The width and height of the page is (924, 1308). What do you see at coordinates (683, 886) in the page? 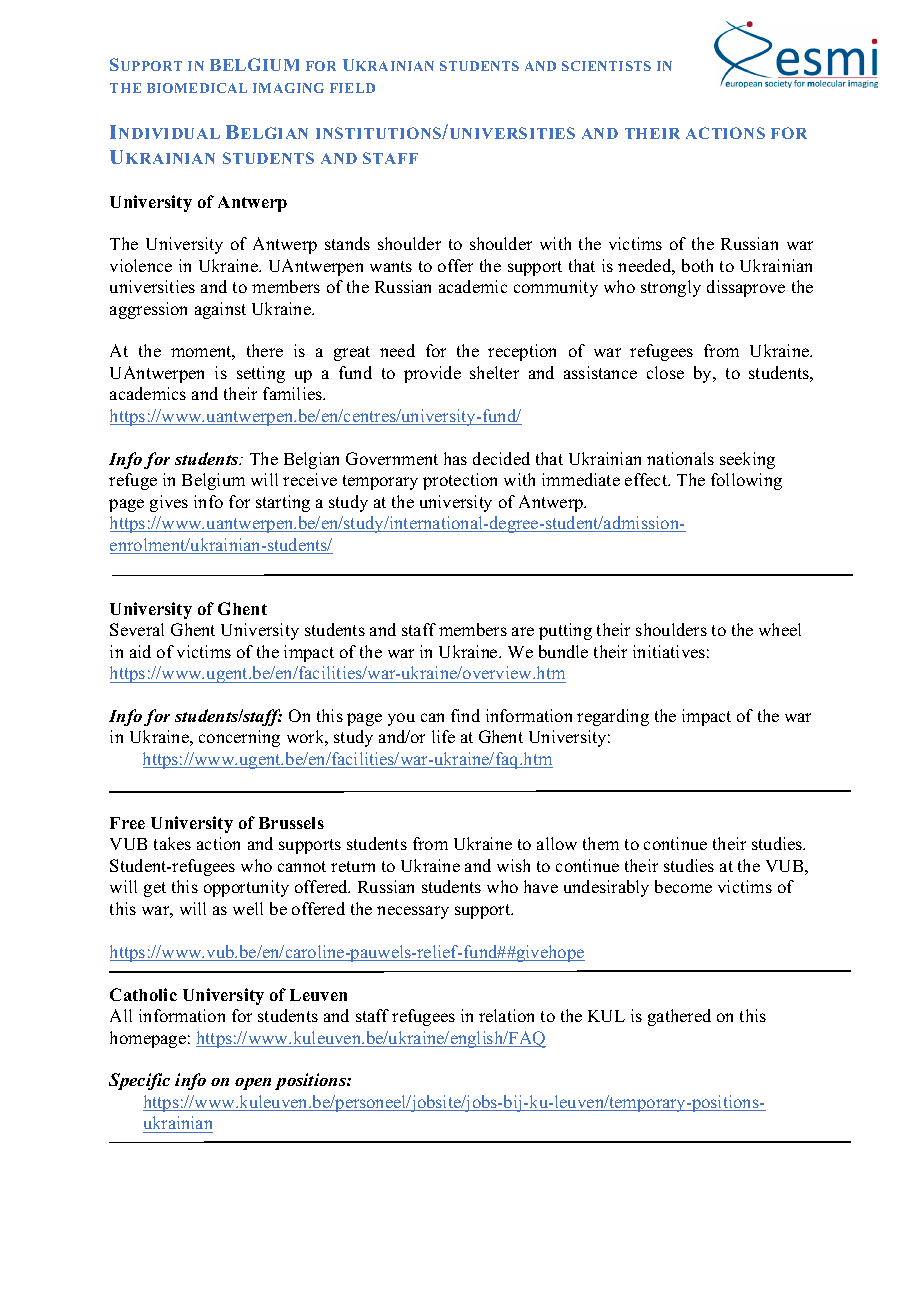
I see `become` at bounding box center [683, 886].
